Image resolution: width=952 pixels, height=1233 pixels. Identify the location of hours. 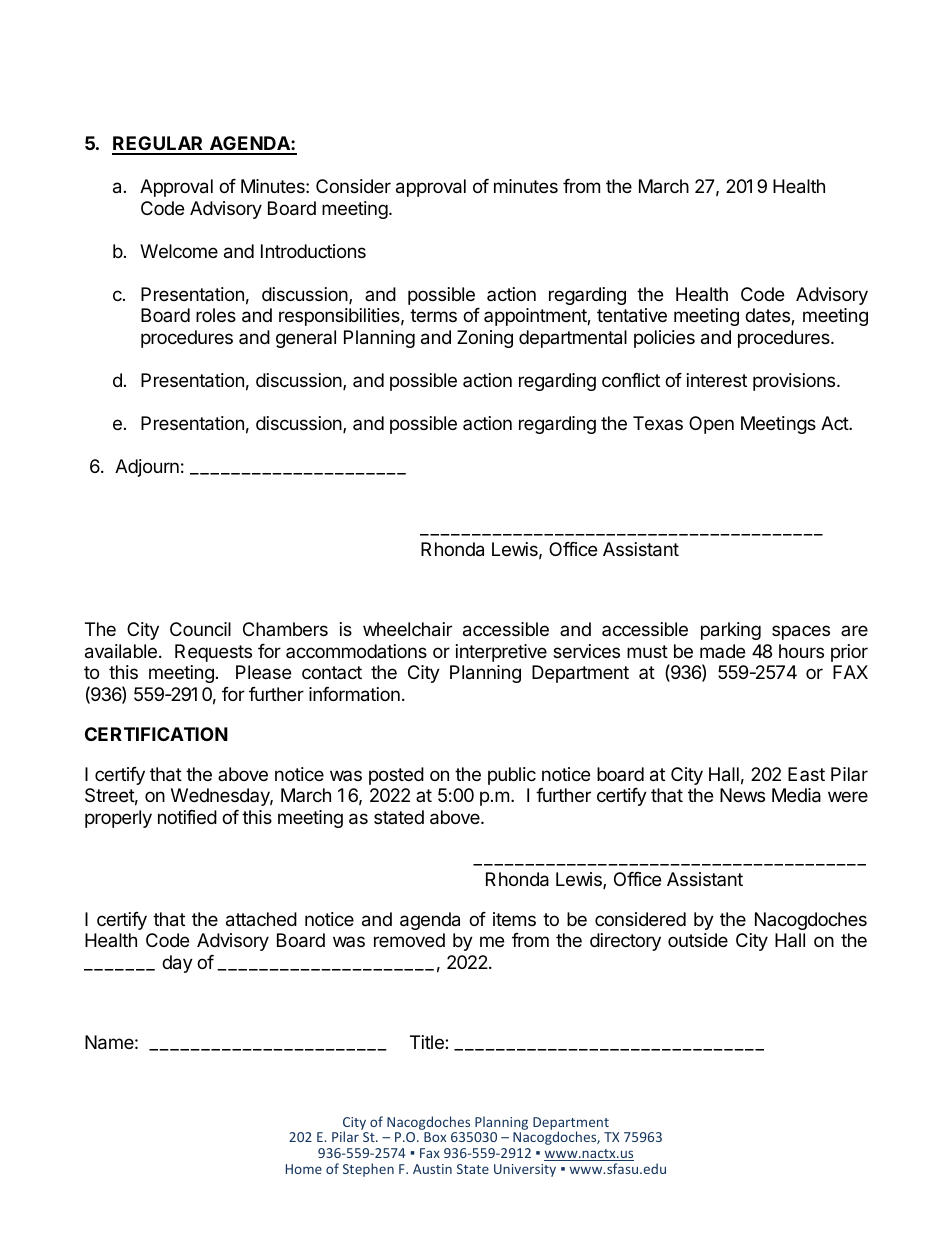
(801, 651).
